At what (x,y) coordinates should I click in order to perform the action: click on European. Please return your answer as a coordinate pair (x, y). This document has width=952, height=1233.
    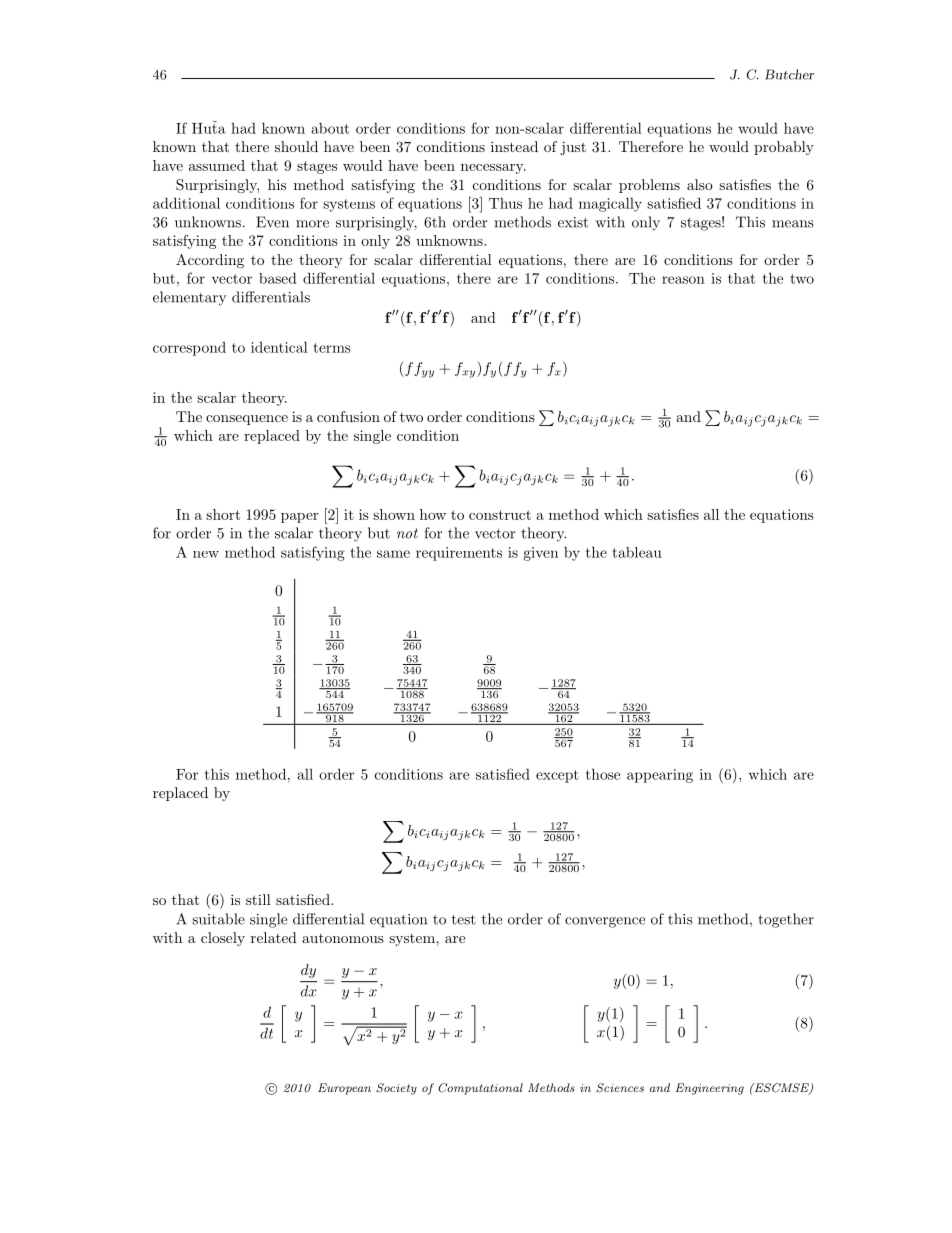
    Looking at the image, I should click on (344, 1089).
